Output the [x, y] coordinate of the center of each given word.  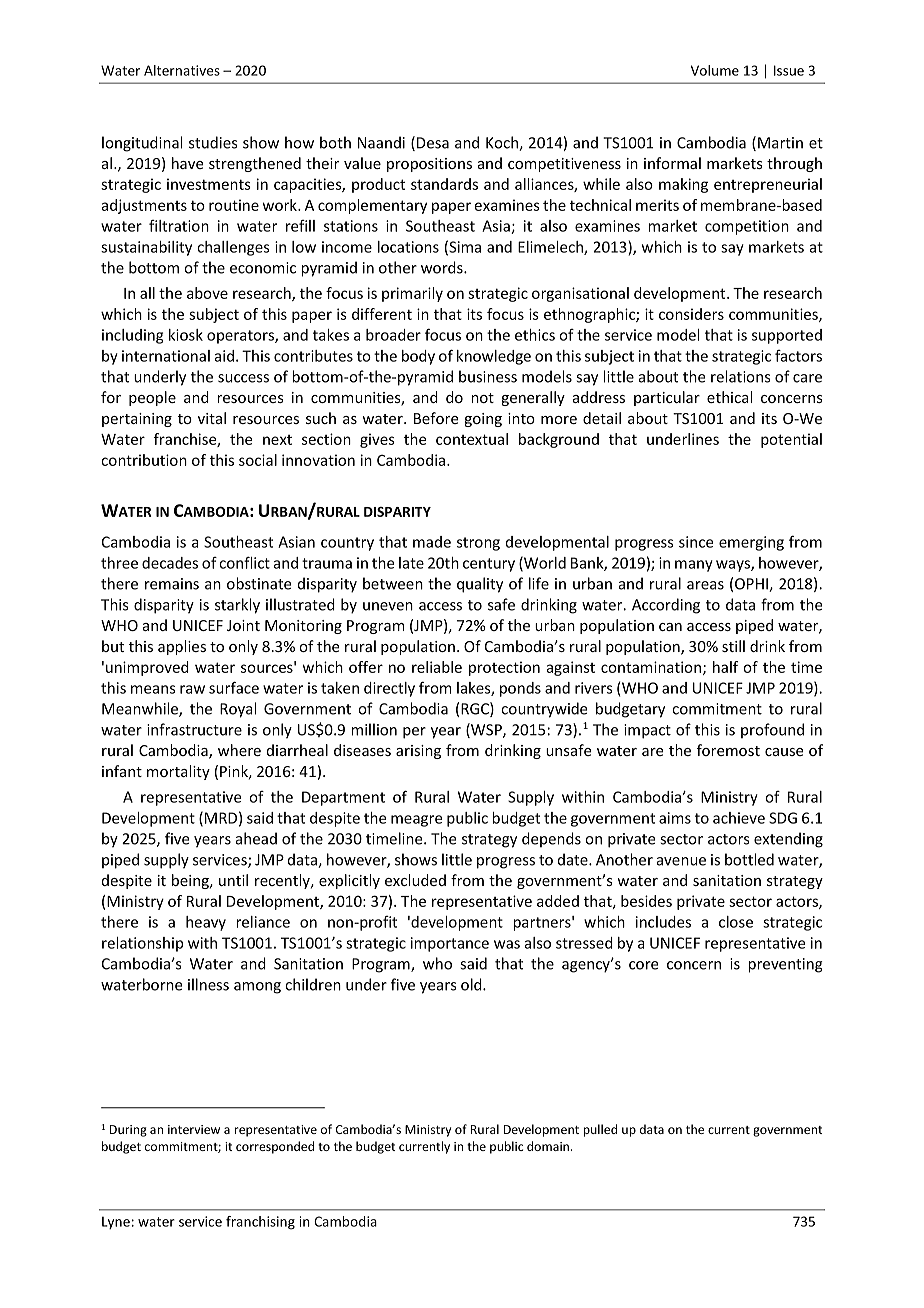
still [733, 646]
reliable [437, 667]
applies [182, 647]
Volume [715, 70]
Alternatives [182, 70]
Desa [433, 143]
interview [194, 1129]
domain [548, 1146]
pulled [600, 1130]
